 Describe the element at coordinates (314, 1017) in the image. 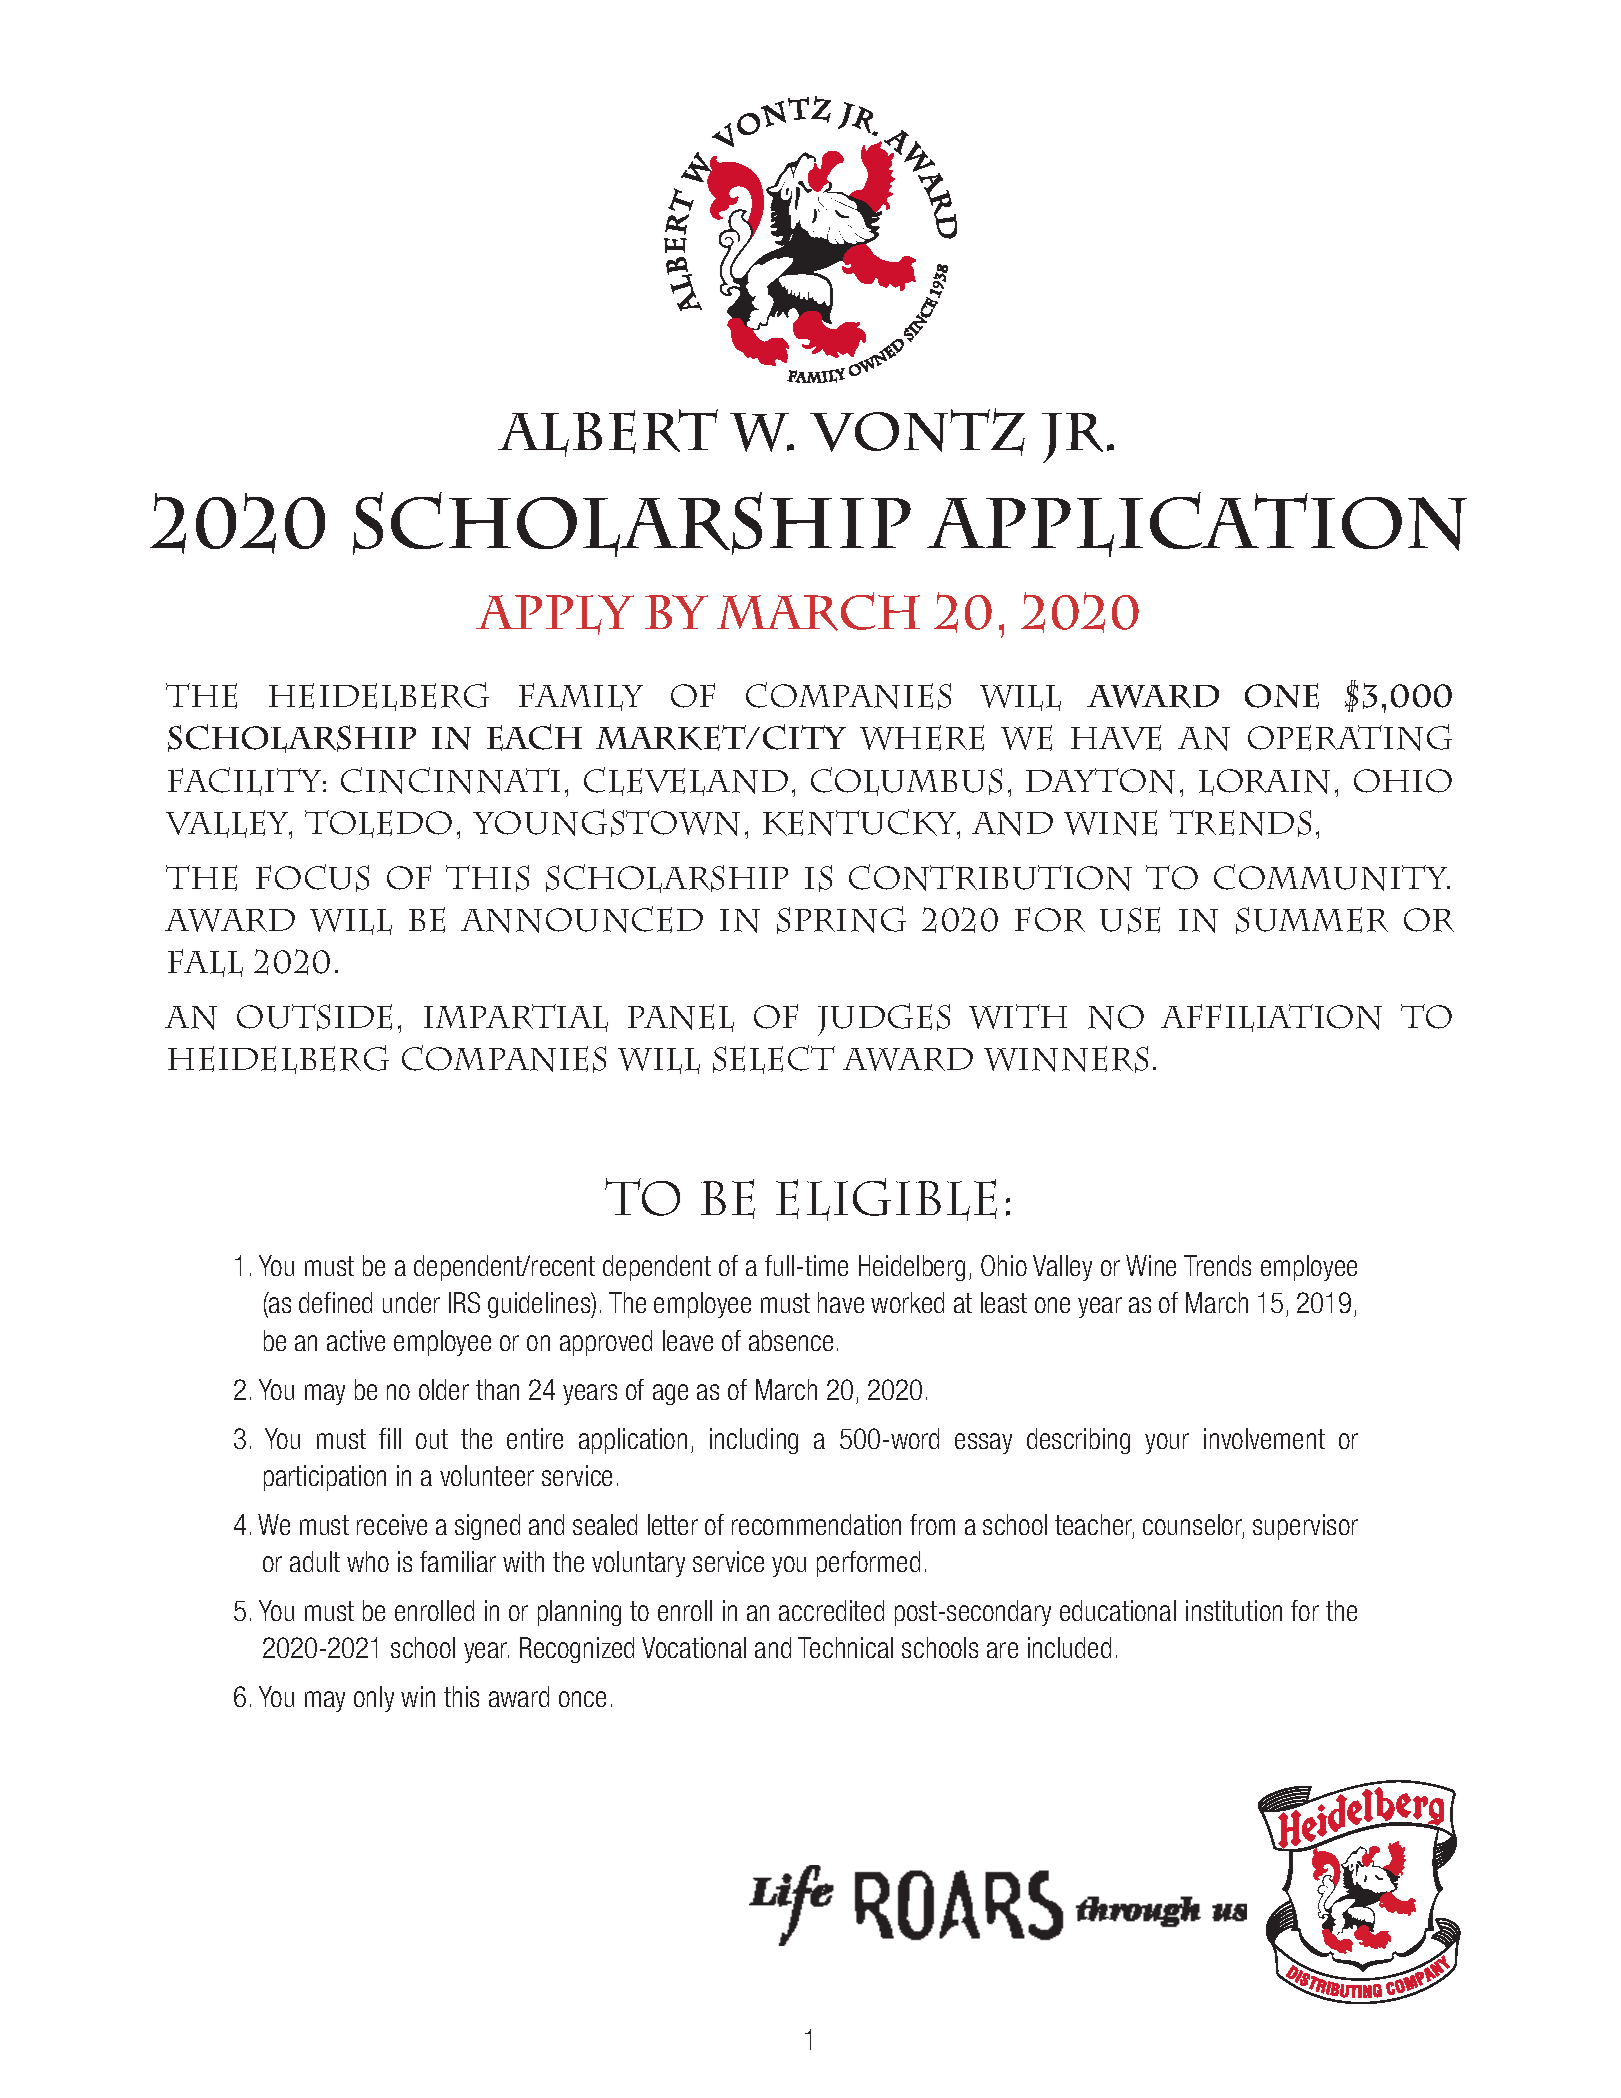

I see `outside` at that location.
